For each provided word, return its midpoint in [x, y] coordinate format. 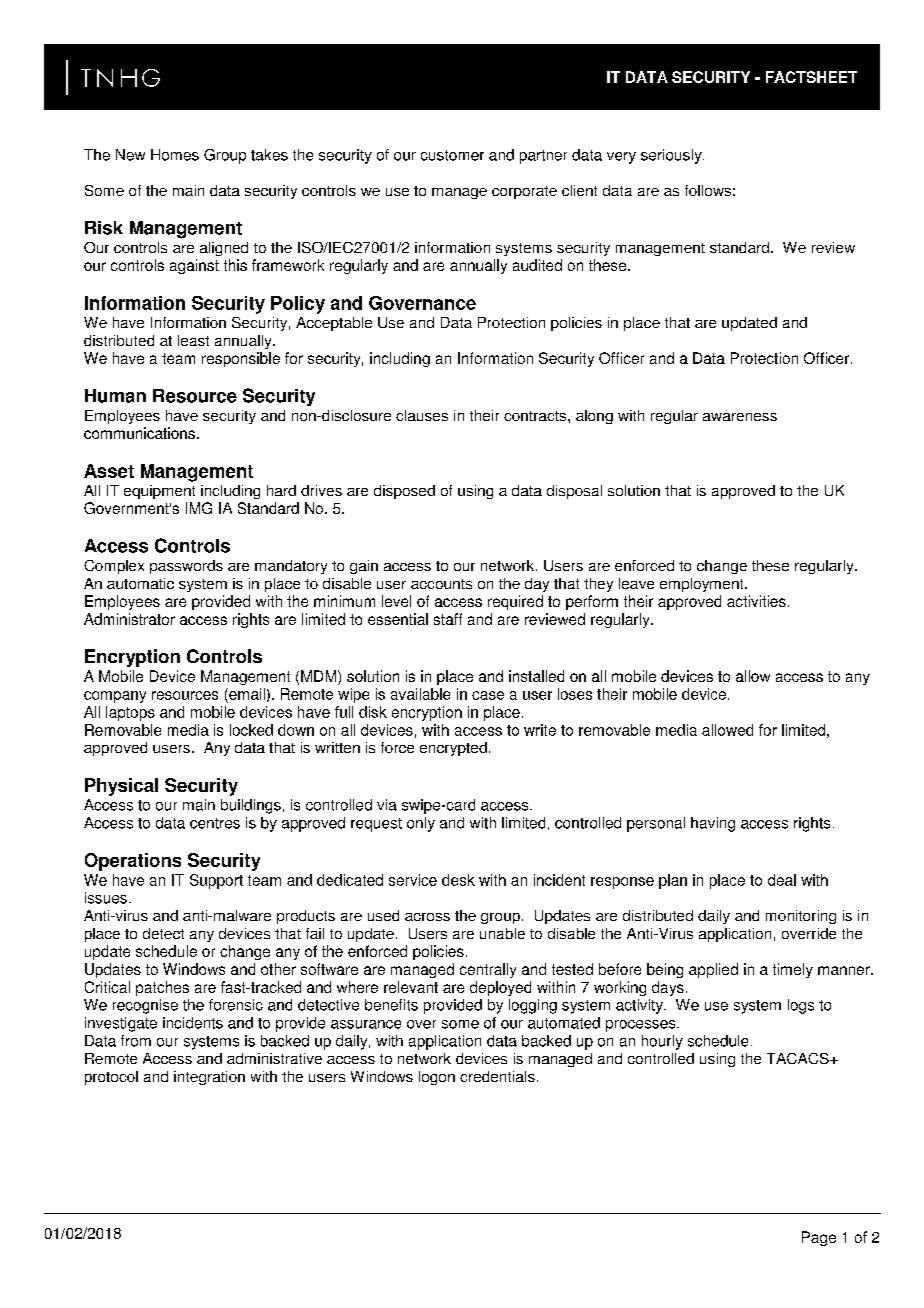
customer [452, 155]
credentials [497, 1076]
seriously [672, 156]
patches [162, 988]
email [246, 694]
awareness [740, 417]
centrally [488, 970]
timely [793, 970]
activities [756, 601]
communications [139, 433]
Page [819, 1238]
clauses [422, 415]
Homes [175, 155]
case [488, 695]
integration [209, 1078]
